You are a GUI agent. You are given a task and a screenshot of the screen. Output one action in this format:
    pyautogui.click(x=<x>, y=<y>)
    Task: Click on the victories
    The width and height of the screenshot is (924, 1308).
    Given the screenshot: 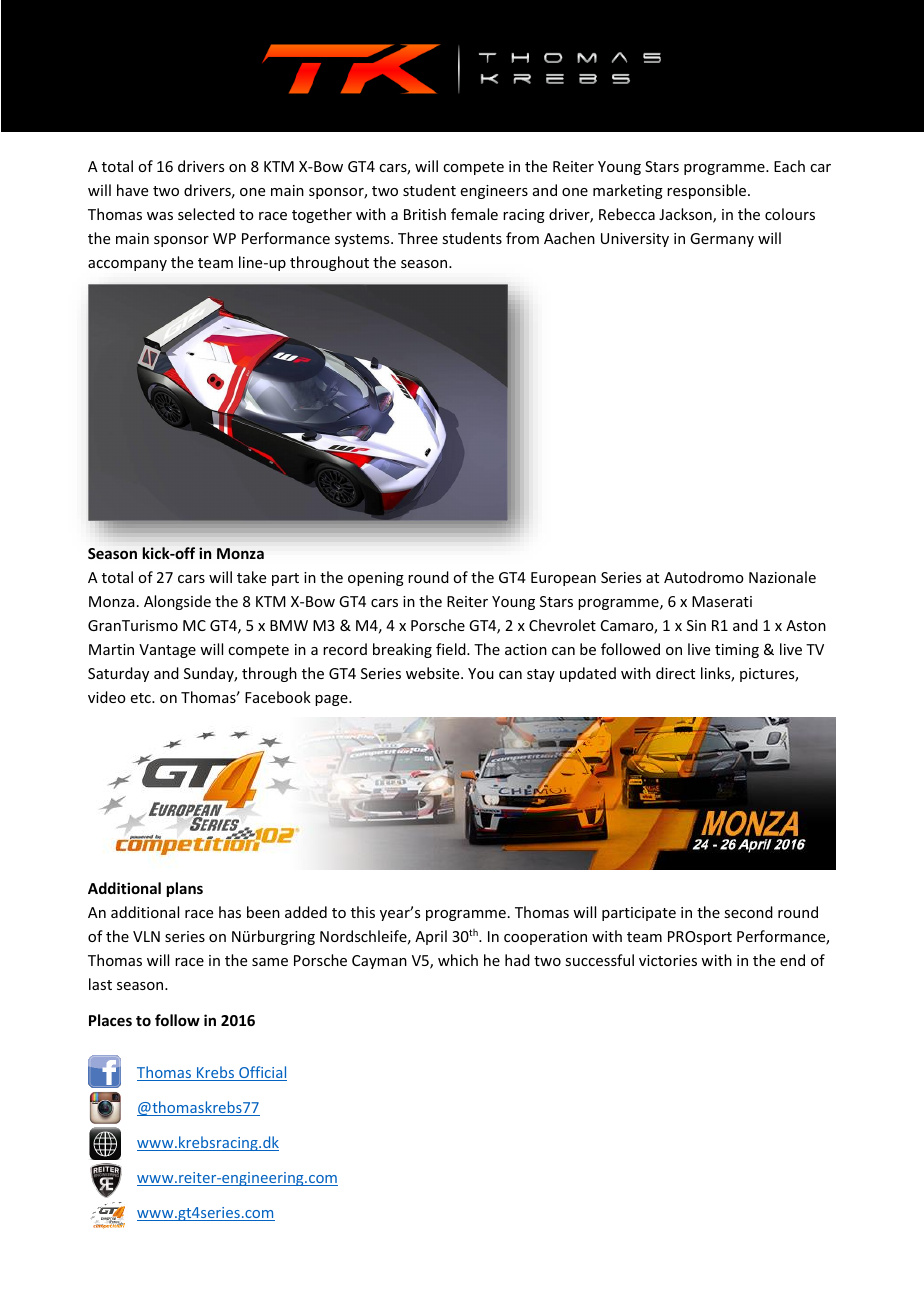 What is the action you would take?
    pyautogui.click(x=668, y=960)
